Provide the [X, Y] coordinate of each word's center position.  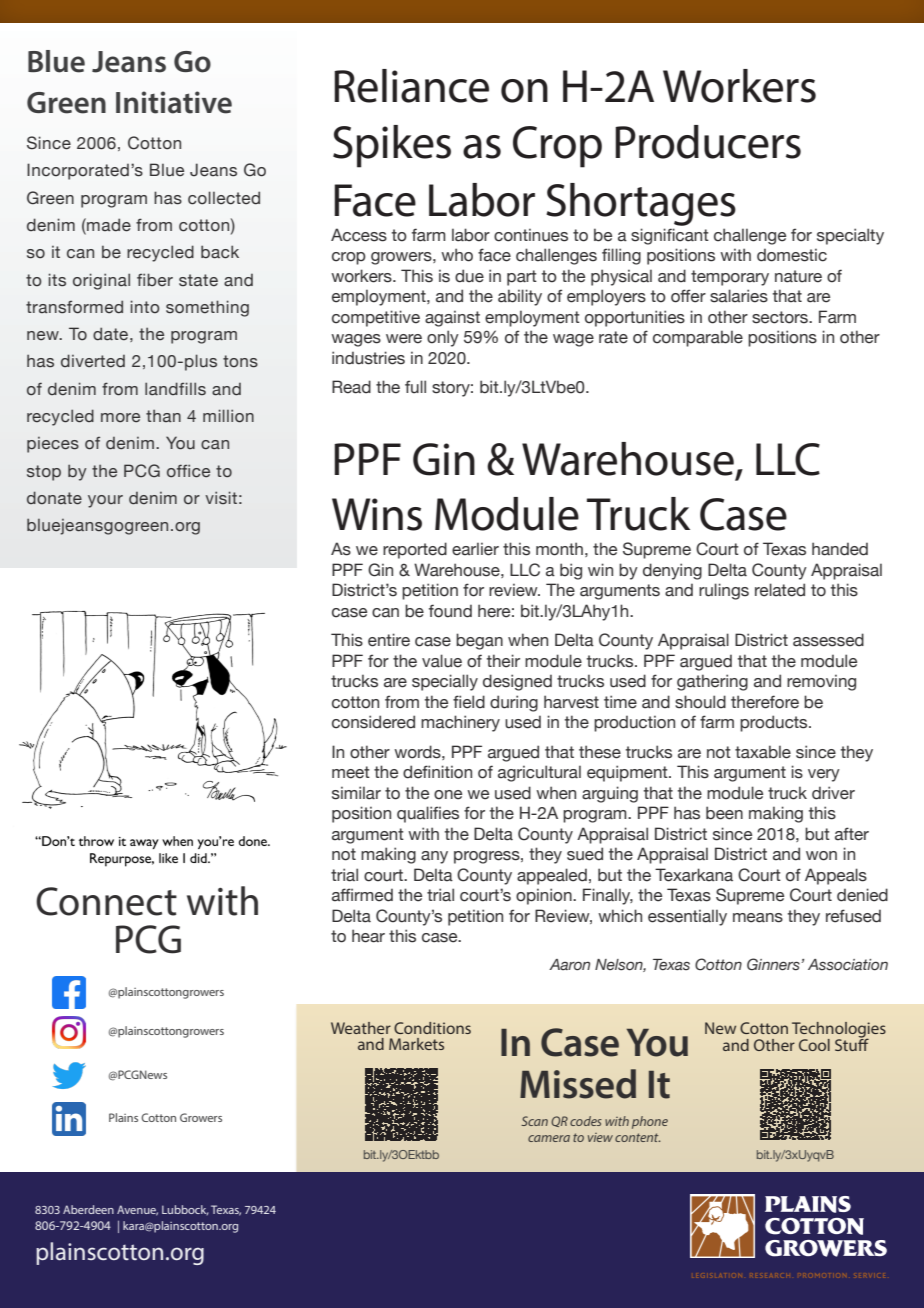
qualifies [428, 814]
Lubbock [185, 1210]
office [188, 471]
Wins [377, 514]
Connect [106, 901]
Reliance [411, 86]
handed [840, 549]
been [724, 813]
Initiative [174, 102]
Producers [708, 142]
